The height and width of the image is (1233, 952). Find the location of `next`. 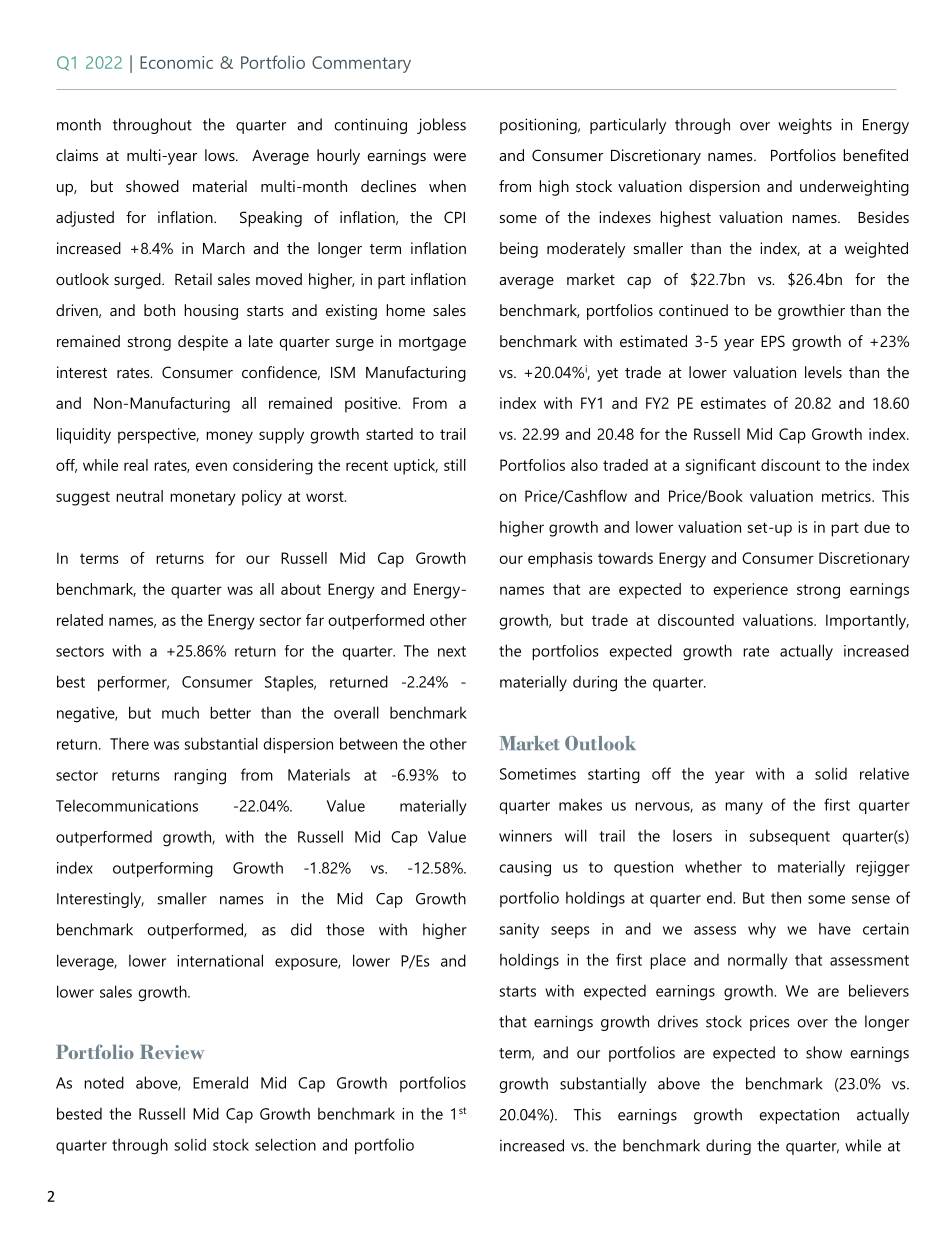

next is located at coordinates (452, 651).
